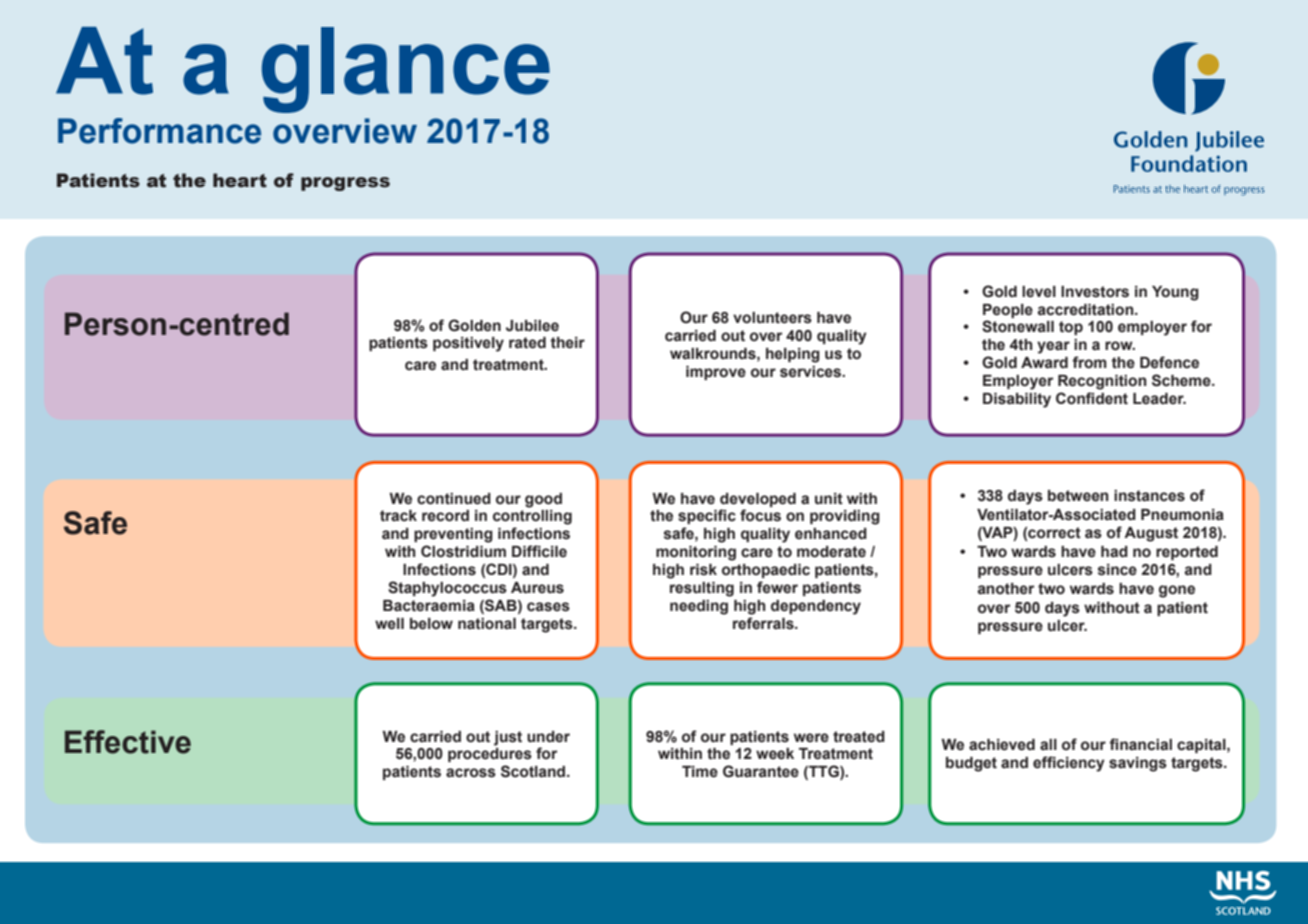 The height and width of the page is (924, 1308). What do you see at coordinates (716, 373) in the page?
I see `improve` at bounding box center [716, 373].
